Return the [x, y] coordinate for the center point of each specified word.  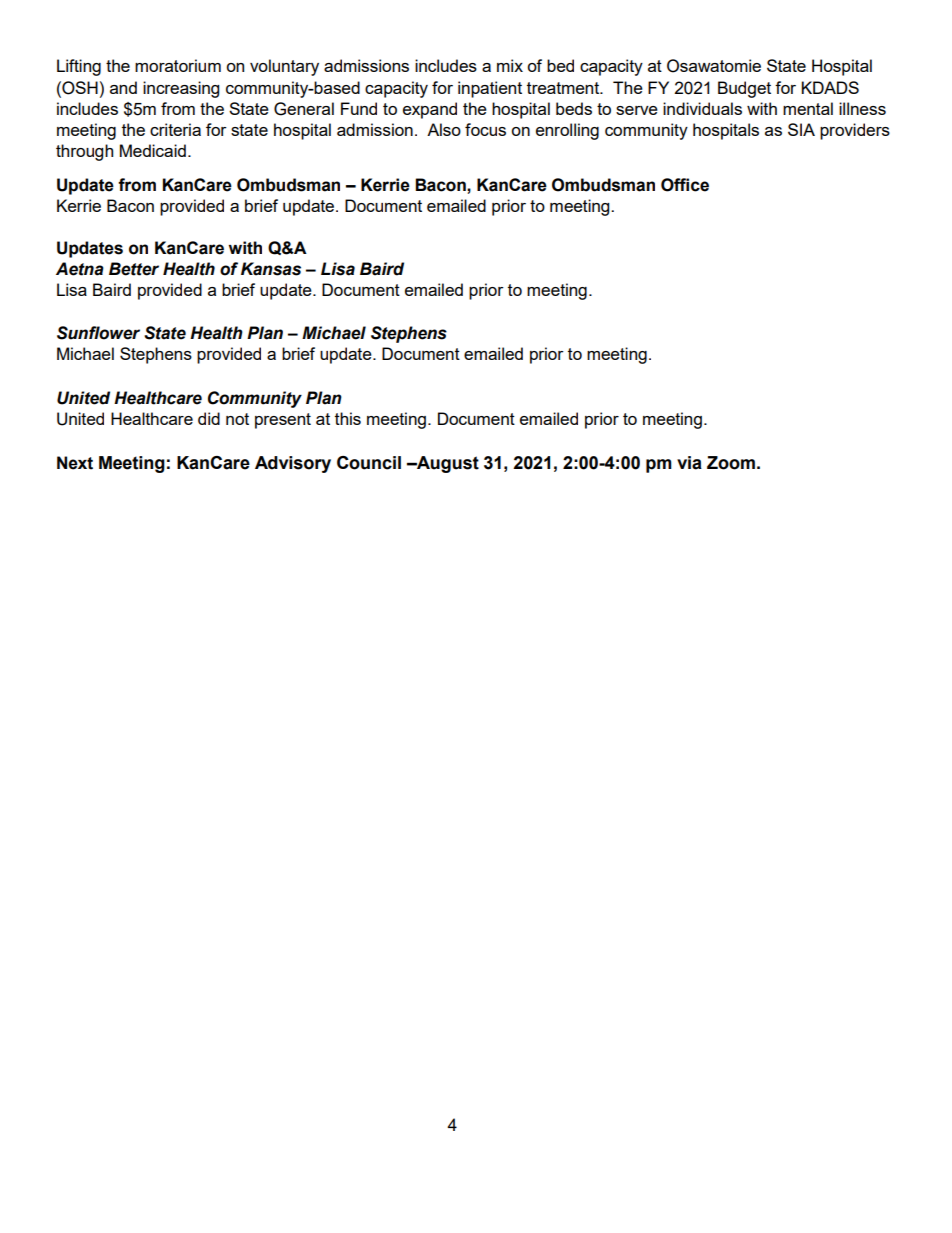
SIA [801, 129]
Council [369, 463]
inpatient [490, 89]
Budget [744, 89]
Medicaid [153, 150]
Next [75, 463]
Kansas [271, 269]
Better [134, 269]
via [689, 463]
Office [685, 185]
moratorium [178, 65]
